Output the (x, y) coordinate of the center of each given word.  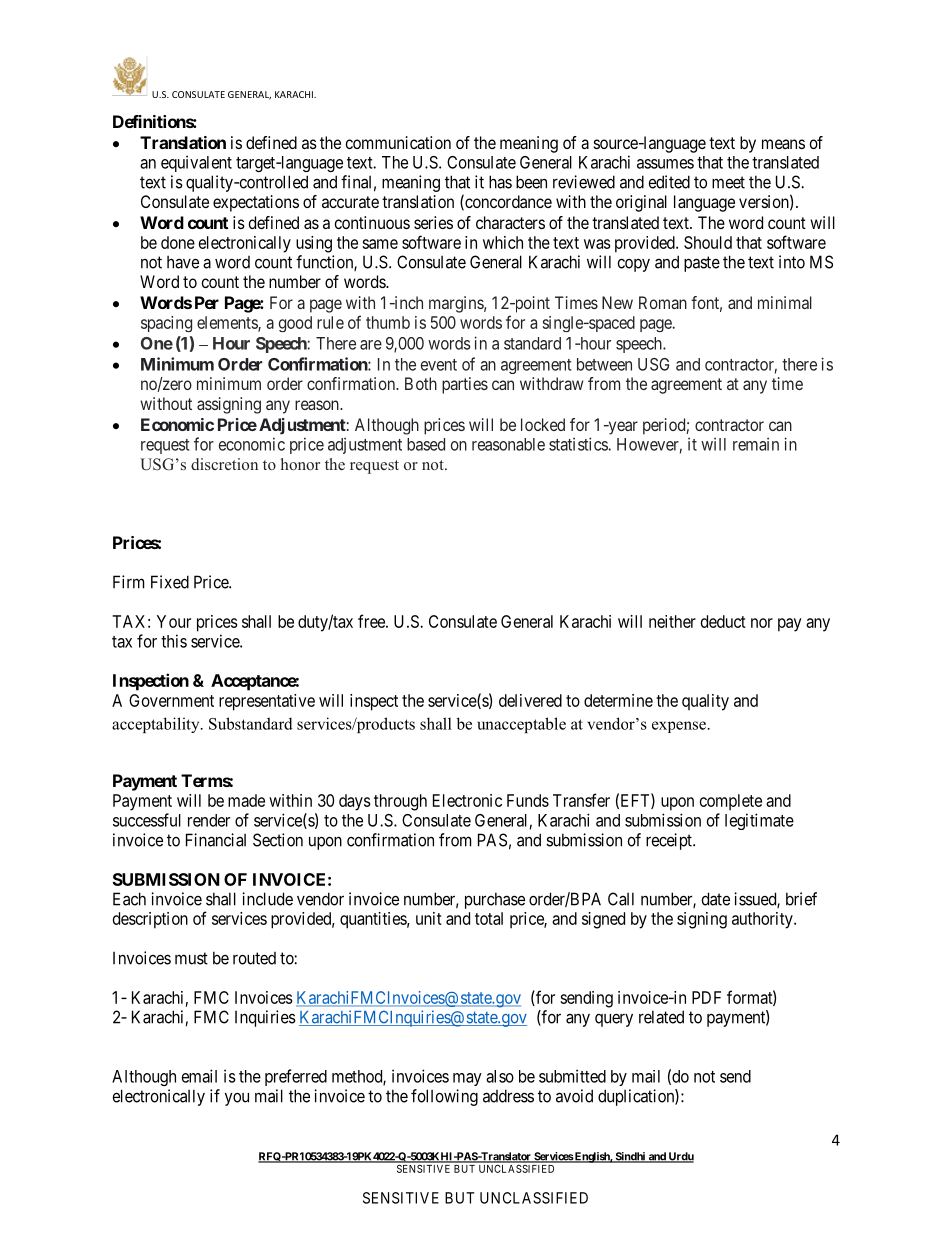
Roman (663, 302)
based (426, 444)
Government (171, 700)
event (439, 365)
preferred (296, 1077)
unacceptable (522, 725)
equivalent (196, 163)
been (531, 182)
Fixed (170, 582)
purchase (495, 900)
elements (228, 323)
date (716, 899)
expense (679, 727)
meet (728, 182)
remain (756, 444)
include (267, 899)
